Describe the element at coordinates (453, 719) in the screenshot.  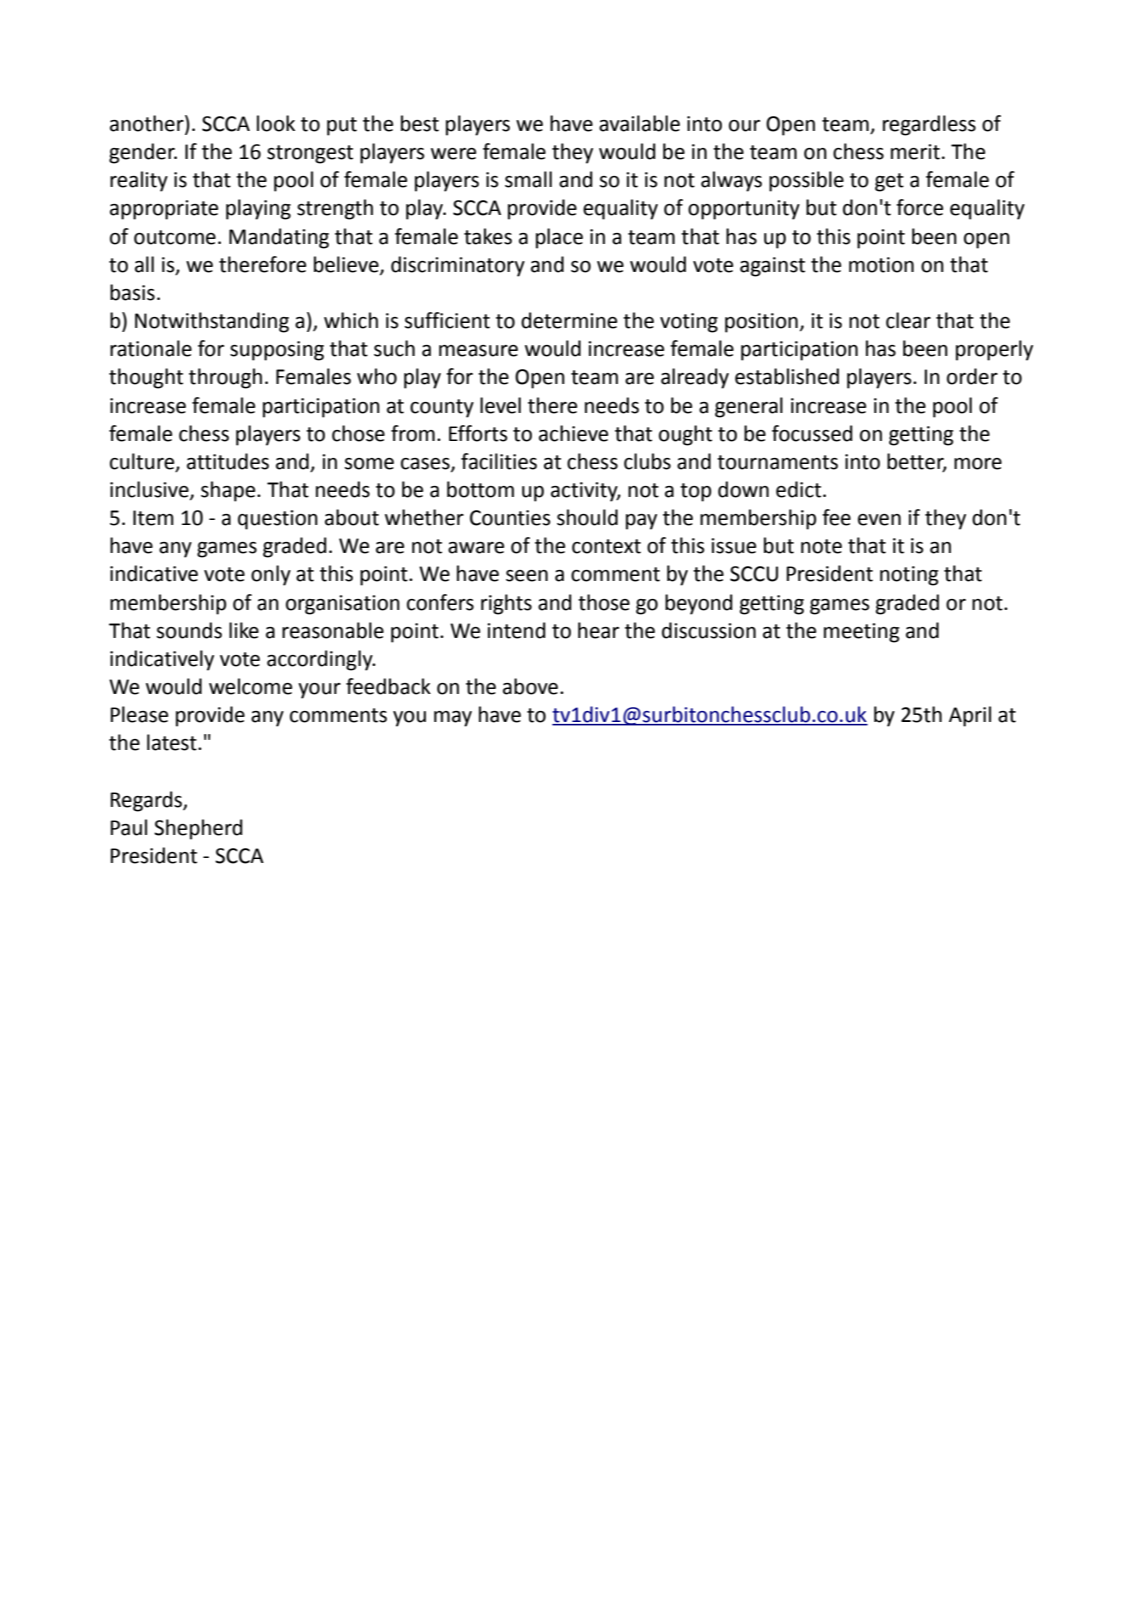
I see `may` at that location.
